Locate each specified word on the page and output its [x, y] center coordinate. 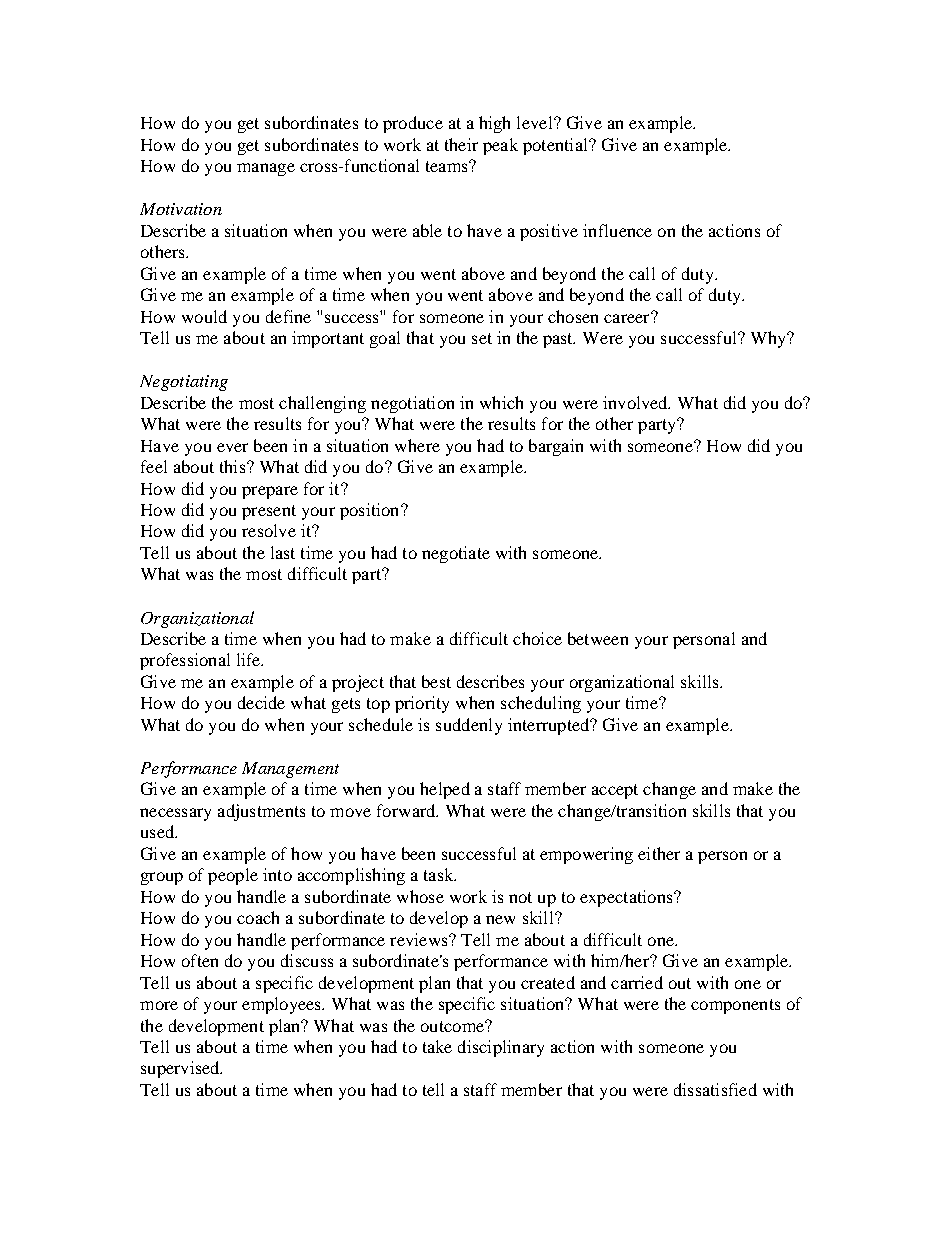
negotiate [456, 554]
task [440, 874]
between [598, 638]
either [659, 853]
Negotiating [184, 383]
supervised [181, 1069]
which [501, 402]
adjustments [261, 812]
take [437, 1046]
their [461, 144]
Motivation [181, 209]
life [250, 659]
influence [617, 230]
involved [636, 402]
